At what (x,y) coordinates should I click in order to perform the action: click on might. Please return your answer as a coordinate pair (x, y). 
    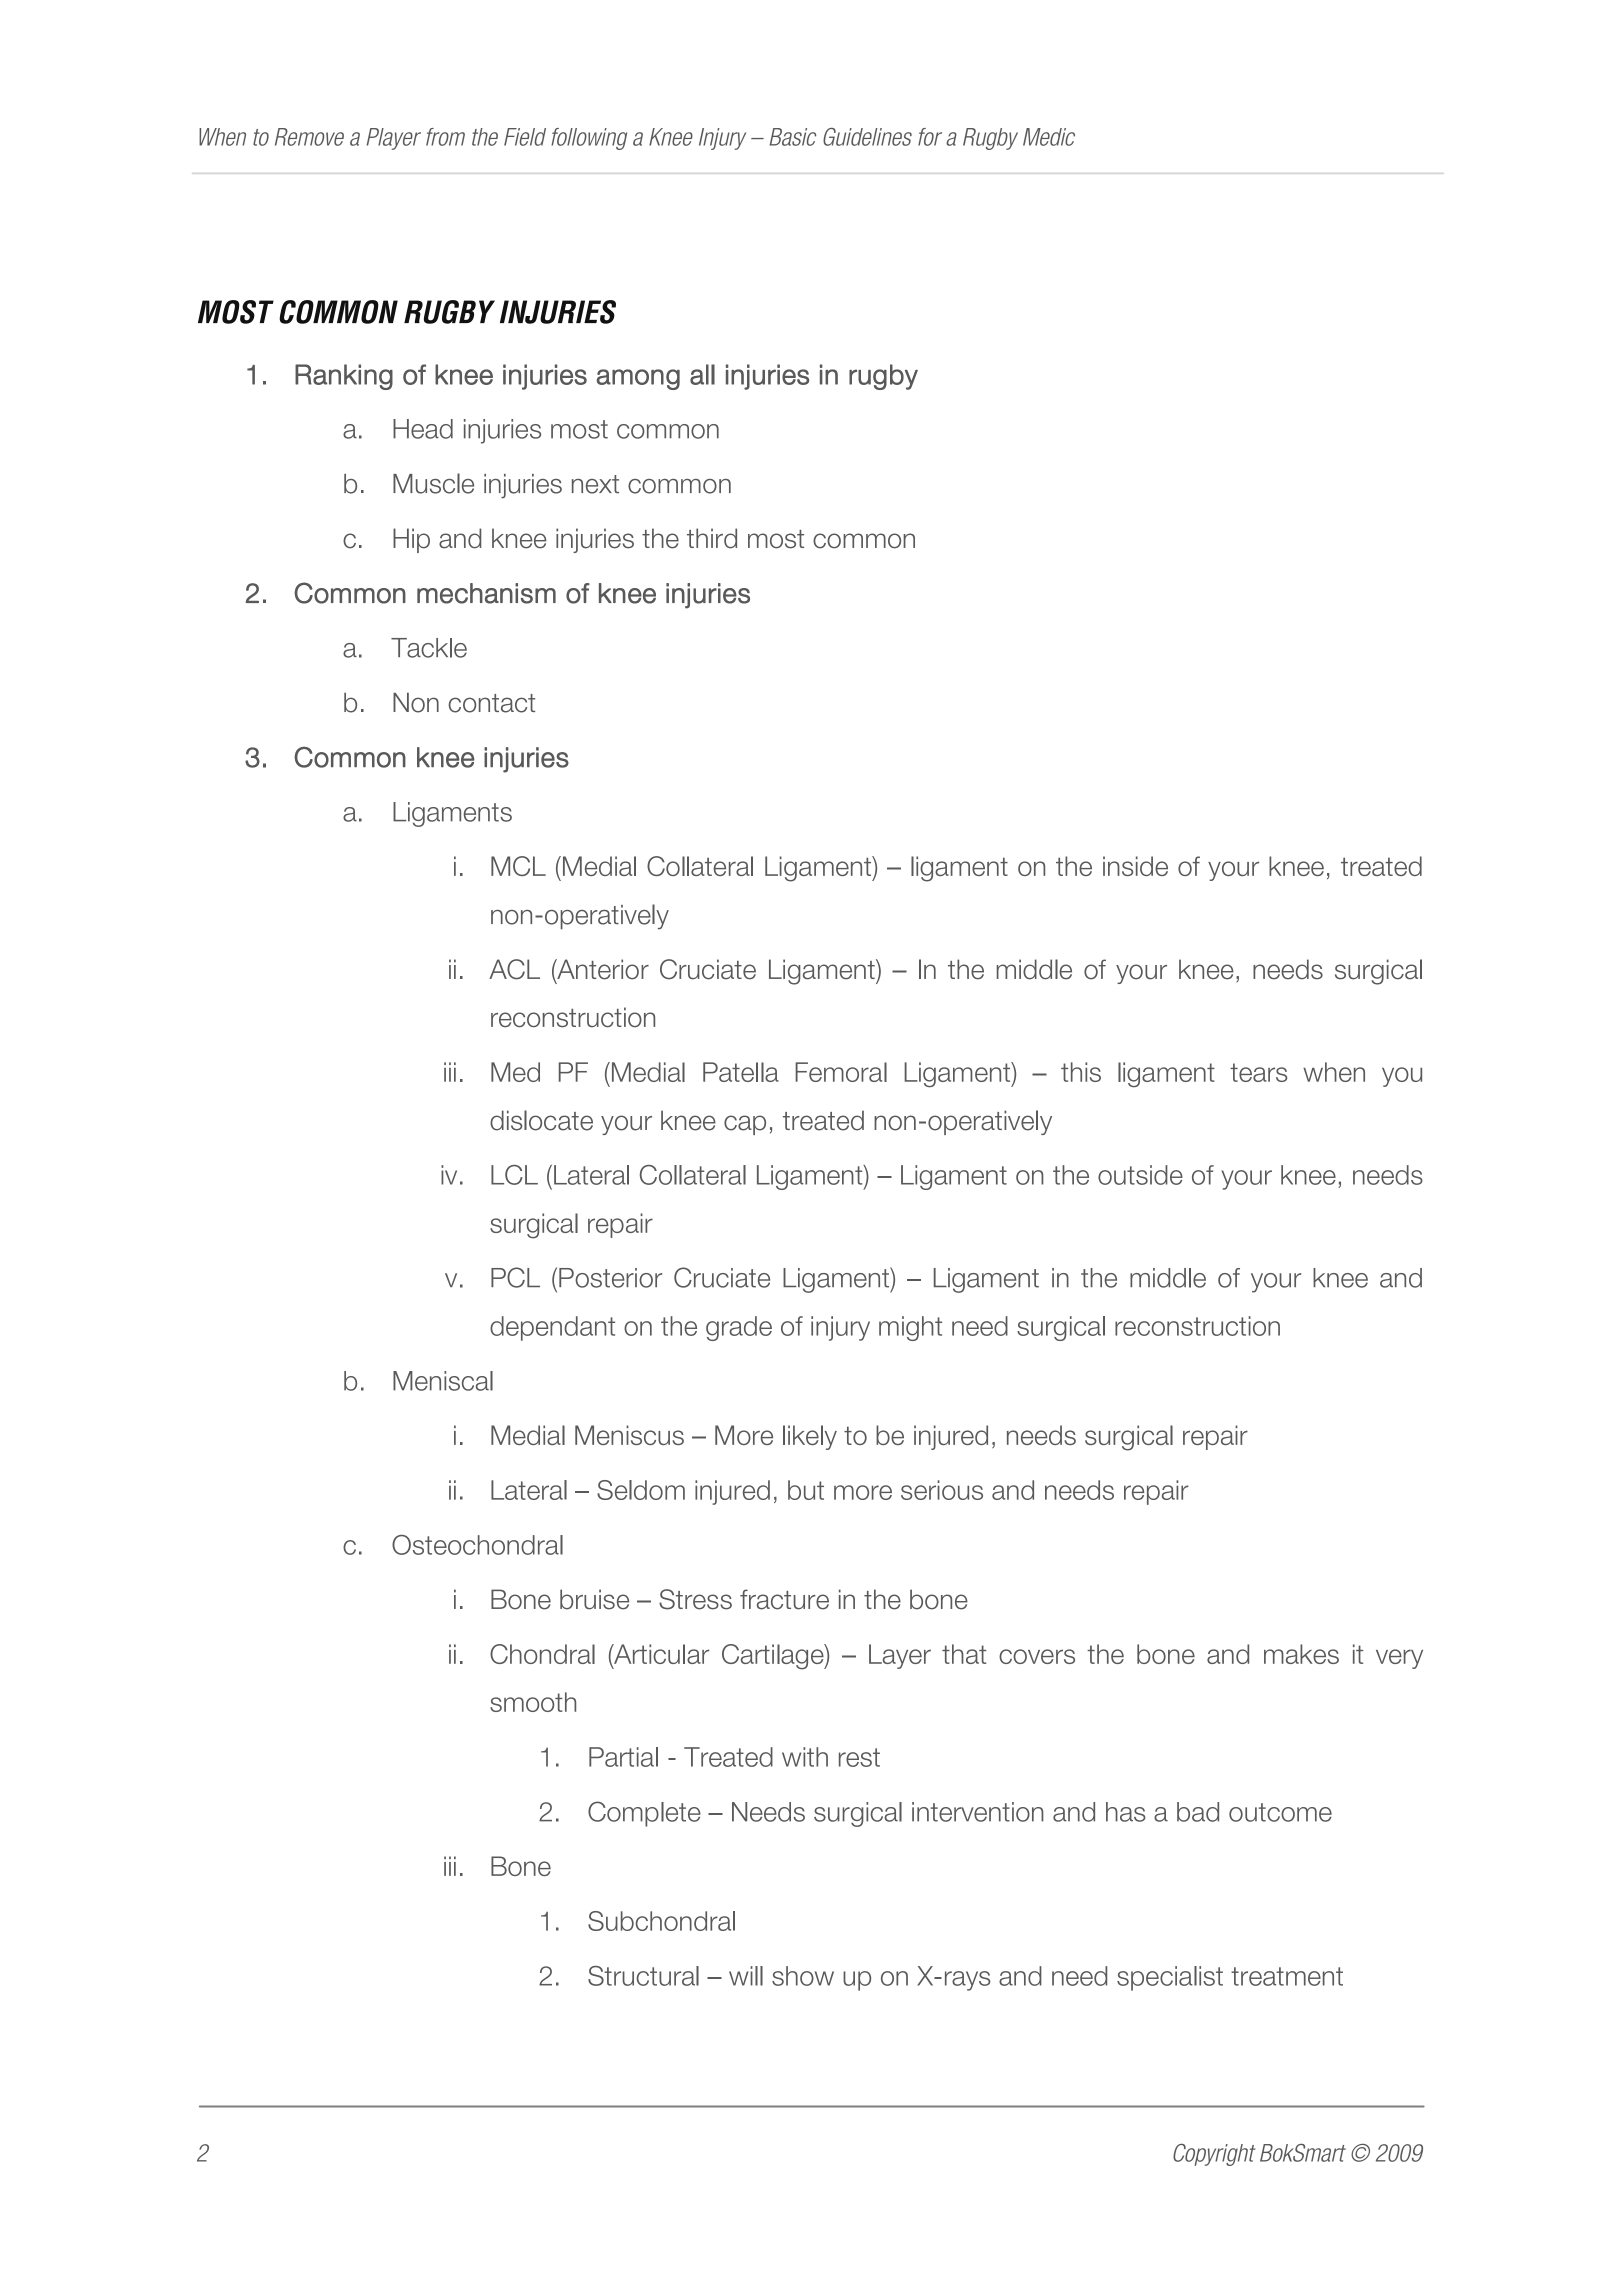
    Looking at the image, I should click on (910, 1328).
